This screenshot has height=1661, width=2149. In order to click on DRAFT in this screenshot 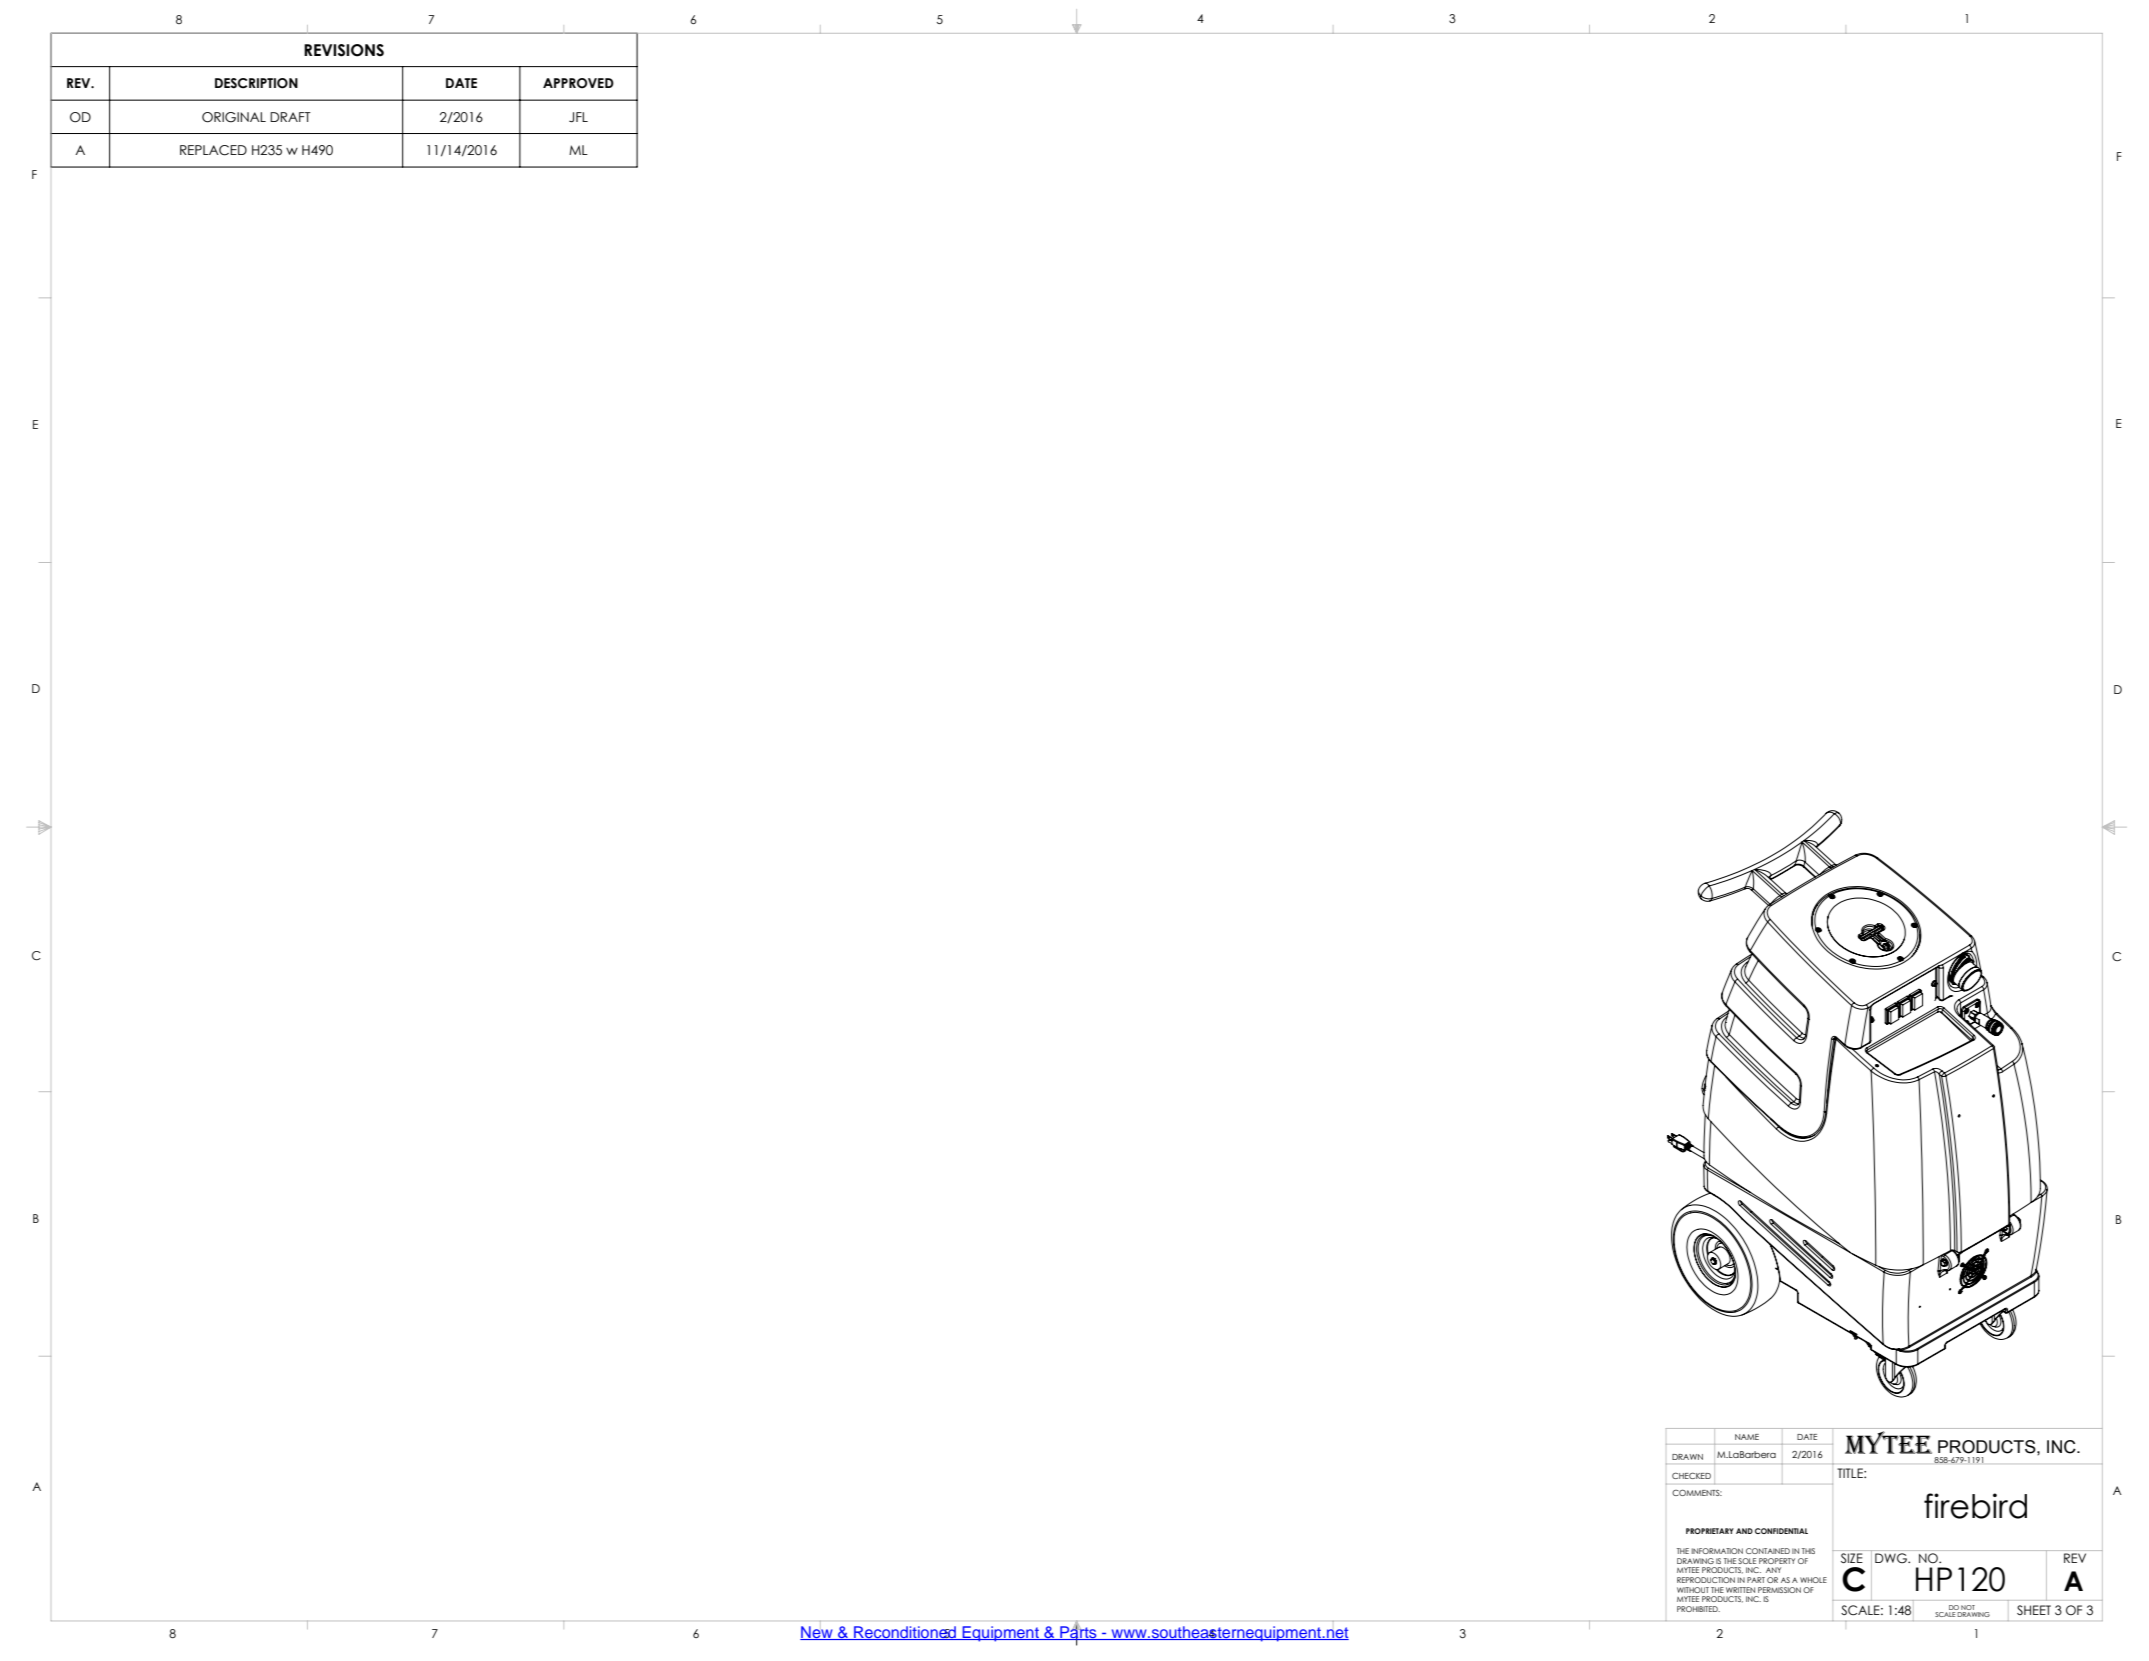, I will do `click(290, 117)`.
